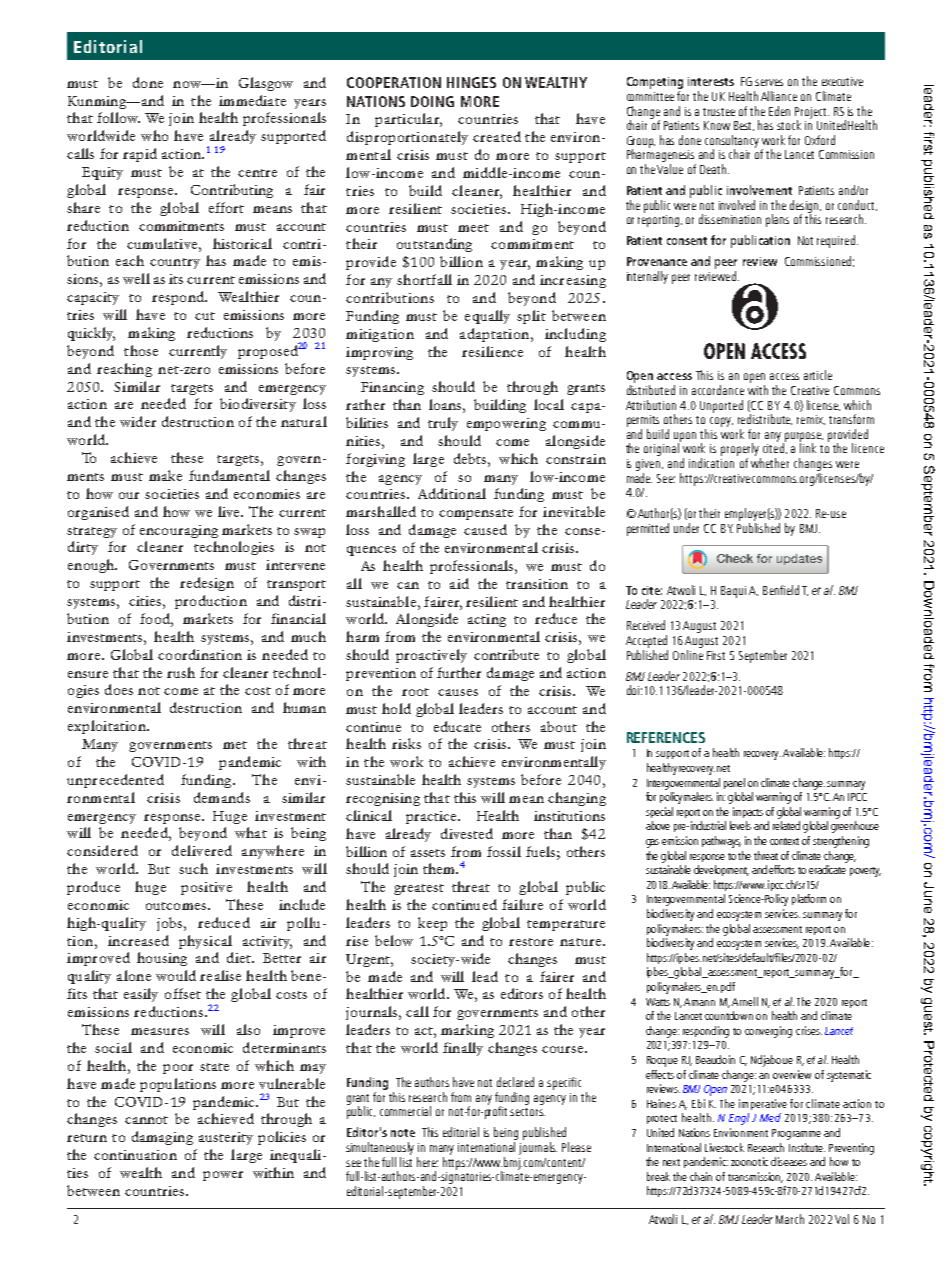  Describe the element at coordinates (497, 136) in the document. I see `created` at that location.
